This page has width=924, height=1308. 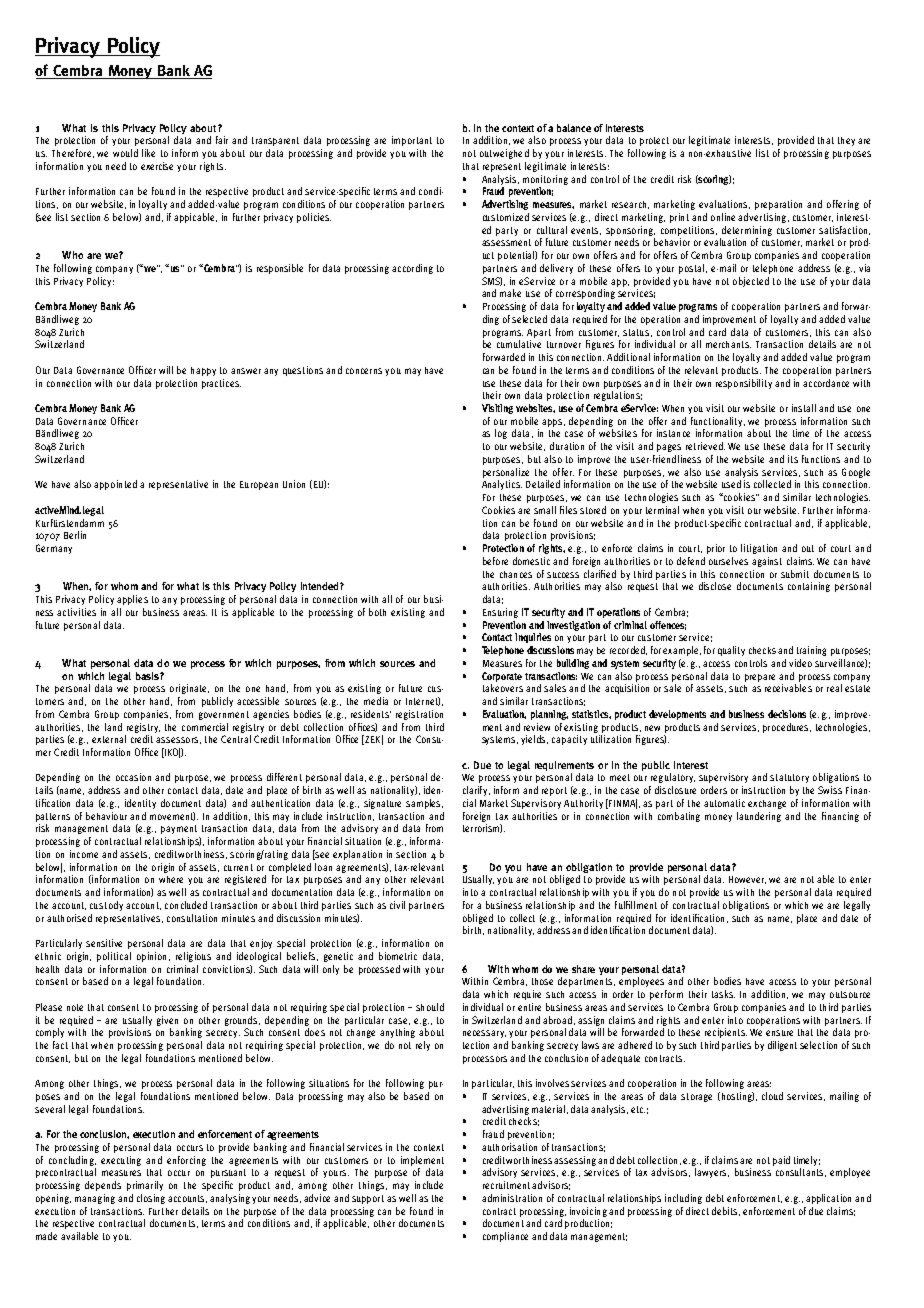 I want to click on should, so click(x=430, y=1007).
